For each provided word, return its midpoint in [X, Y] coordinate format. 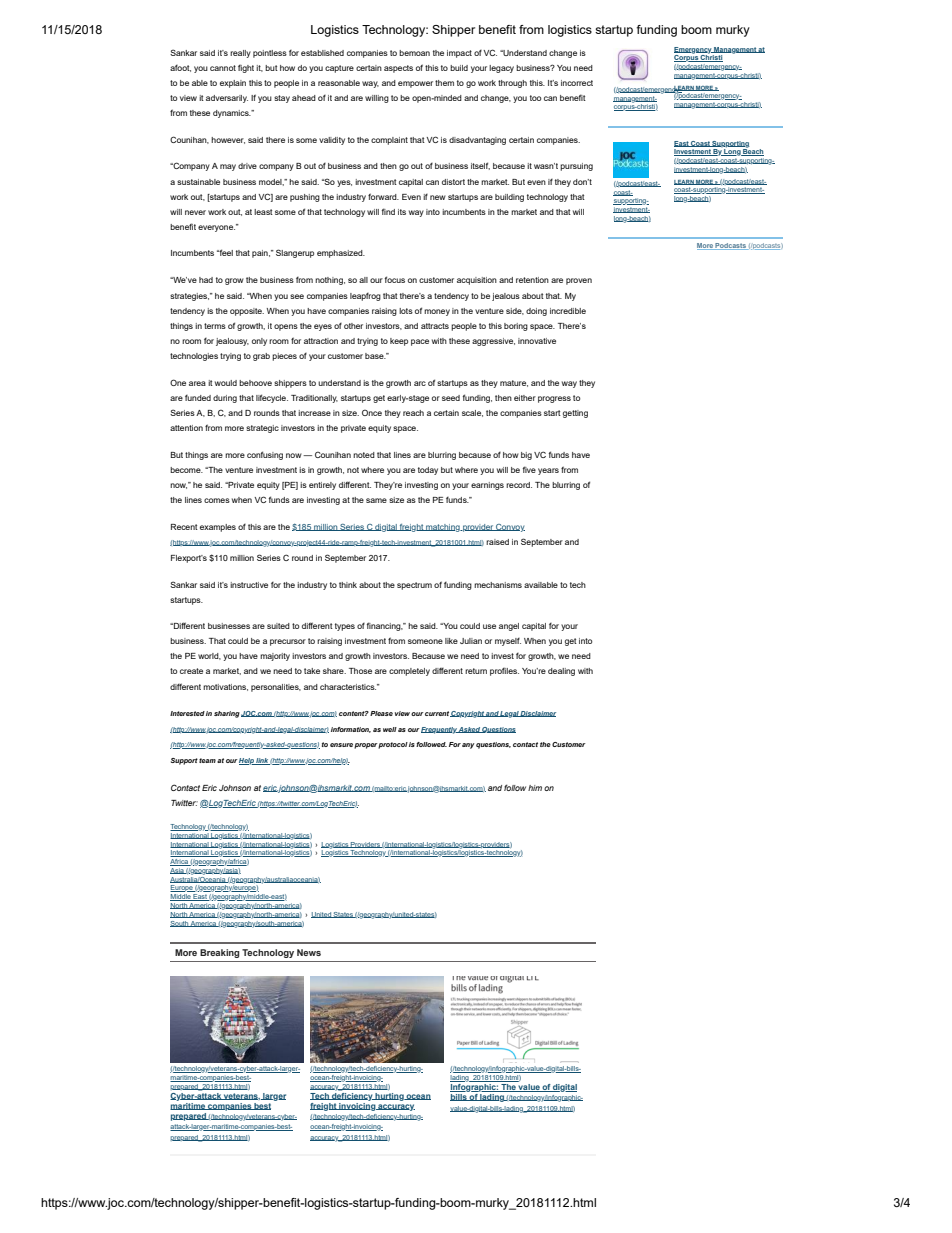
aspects [398, 69]
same [376, 500]
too [535, 98]
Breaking [220, 953]
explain [233, 84]
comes [217, 500]
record [519, 485]
